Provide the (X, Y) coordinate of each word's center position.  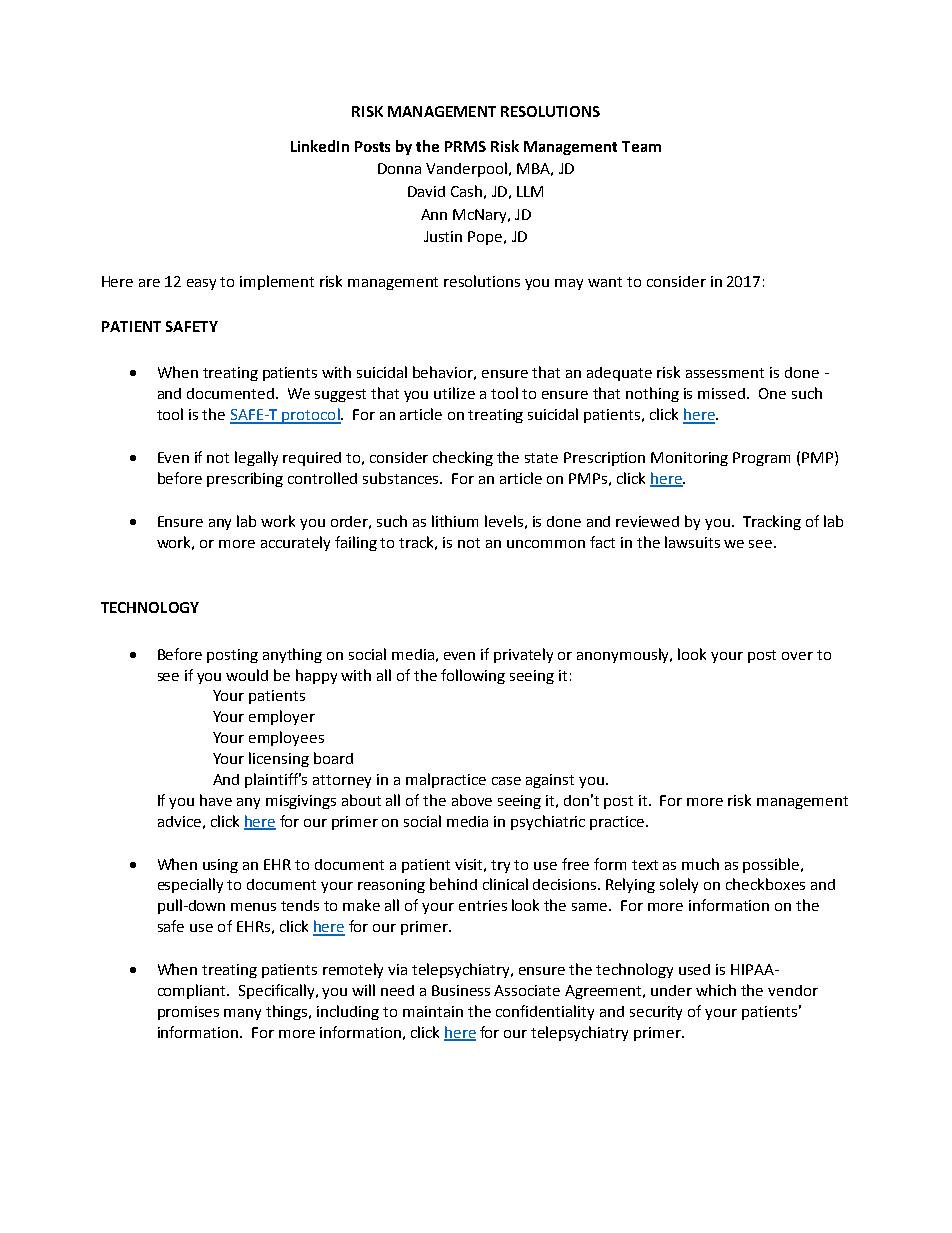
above (472, 800)
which (716, 990)
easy (201, 284)
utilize (454, 393)
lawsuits (692, 542)
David (426, 191)
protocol (311, 416)
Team (641, 146)
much (700, 864)
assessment (725, 373)
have (216, 800)
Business (461, 990)
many (242, 1014)
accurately (295, 543)
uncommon (546, 544)
